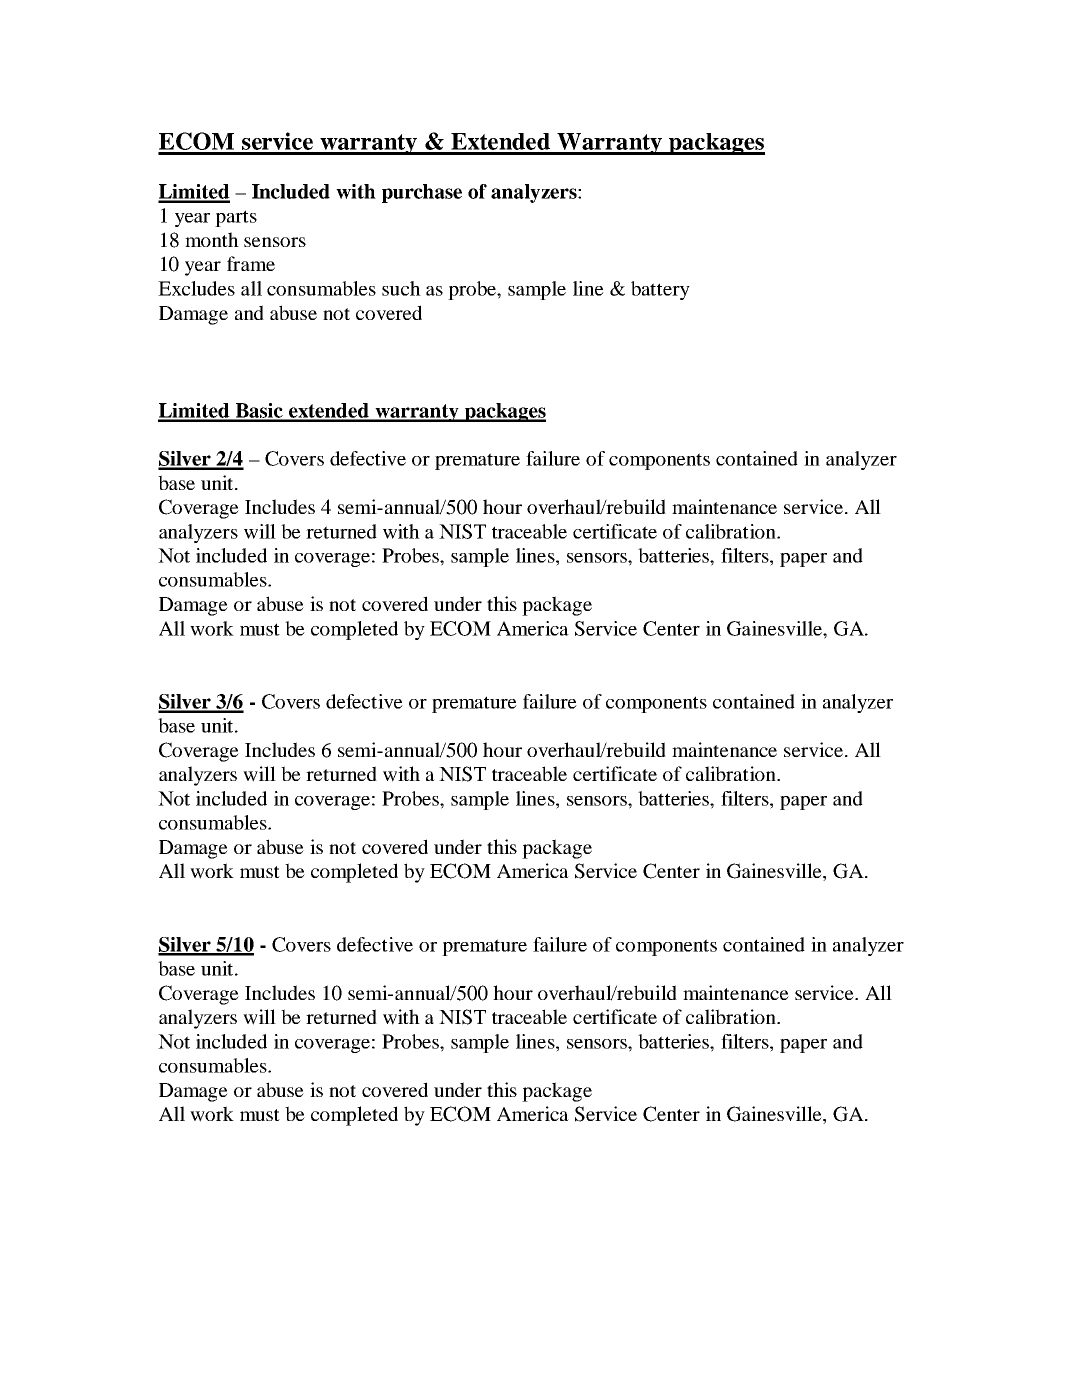  I want to click on purchase, so click(422, 193).
